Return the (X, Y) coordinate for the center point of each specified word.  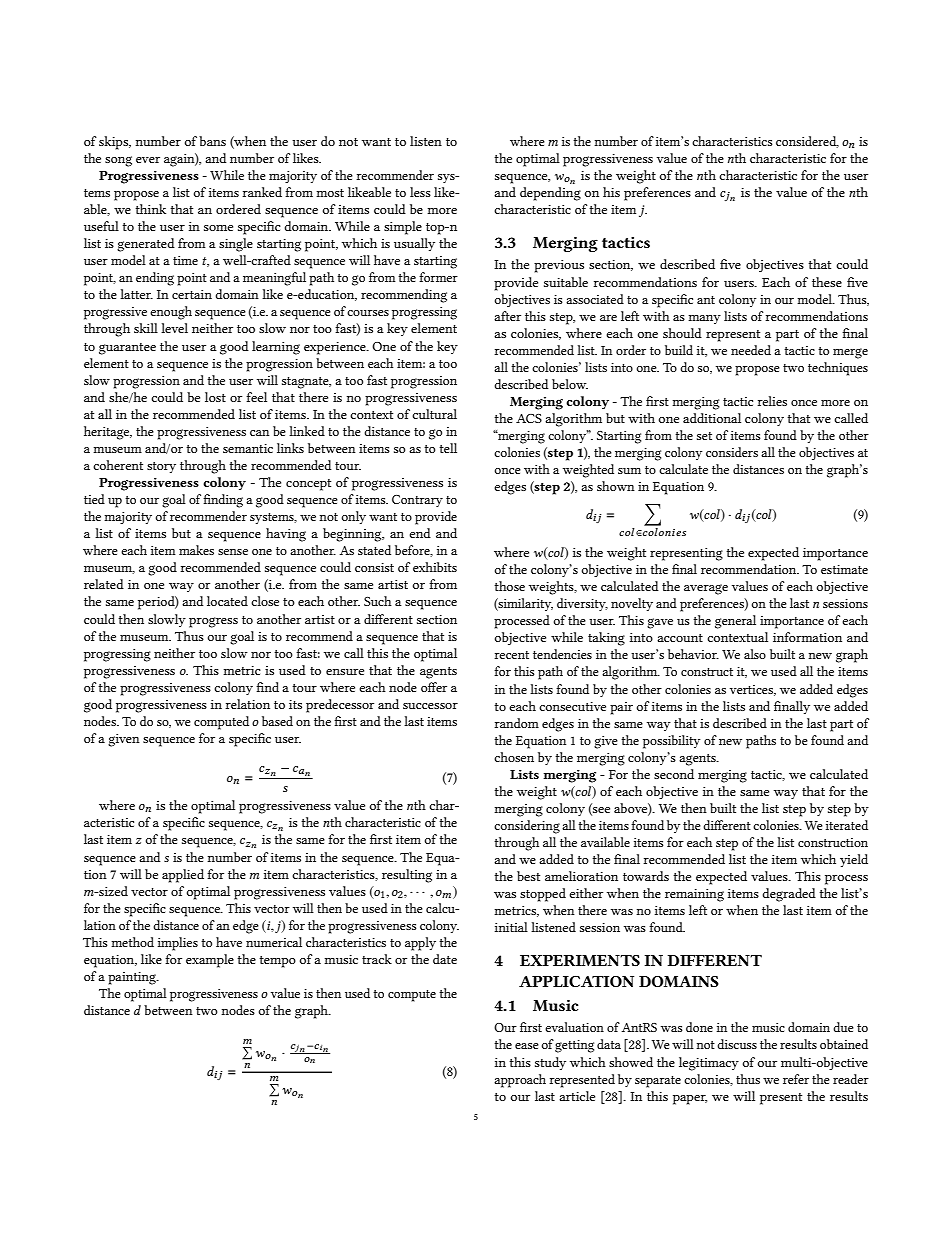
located (227, 601)
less (420, 192)
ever (148, 160)
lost (215, 397)
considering (527, 827)
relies (772, 401)
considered (807, 142)
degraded (789, 895)
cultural (434, 414)
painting (133, 978)
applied (183, 876)
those (509, 586)
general (735, 622)
